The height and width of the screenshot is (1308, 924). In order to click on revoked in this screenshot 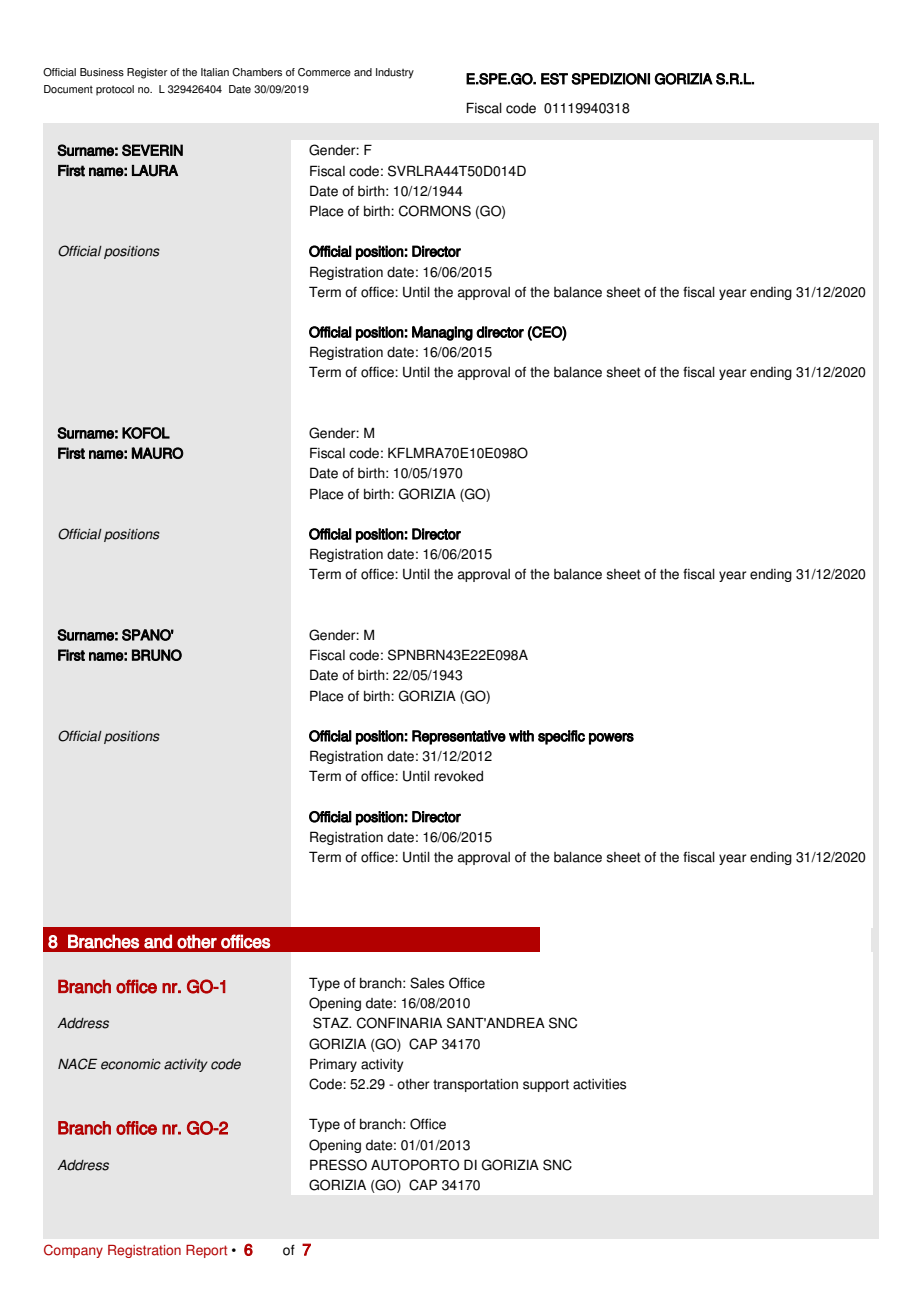, I will do `click(459, 776)`.
